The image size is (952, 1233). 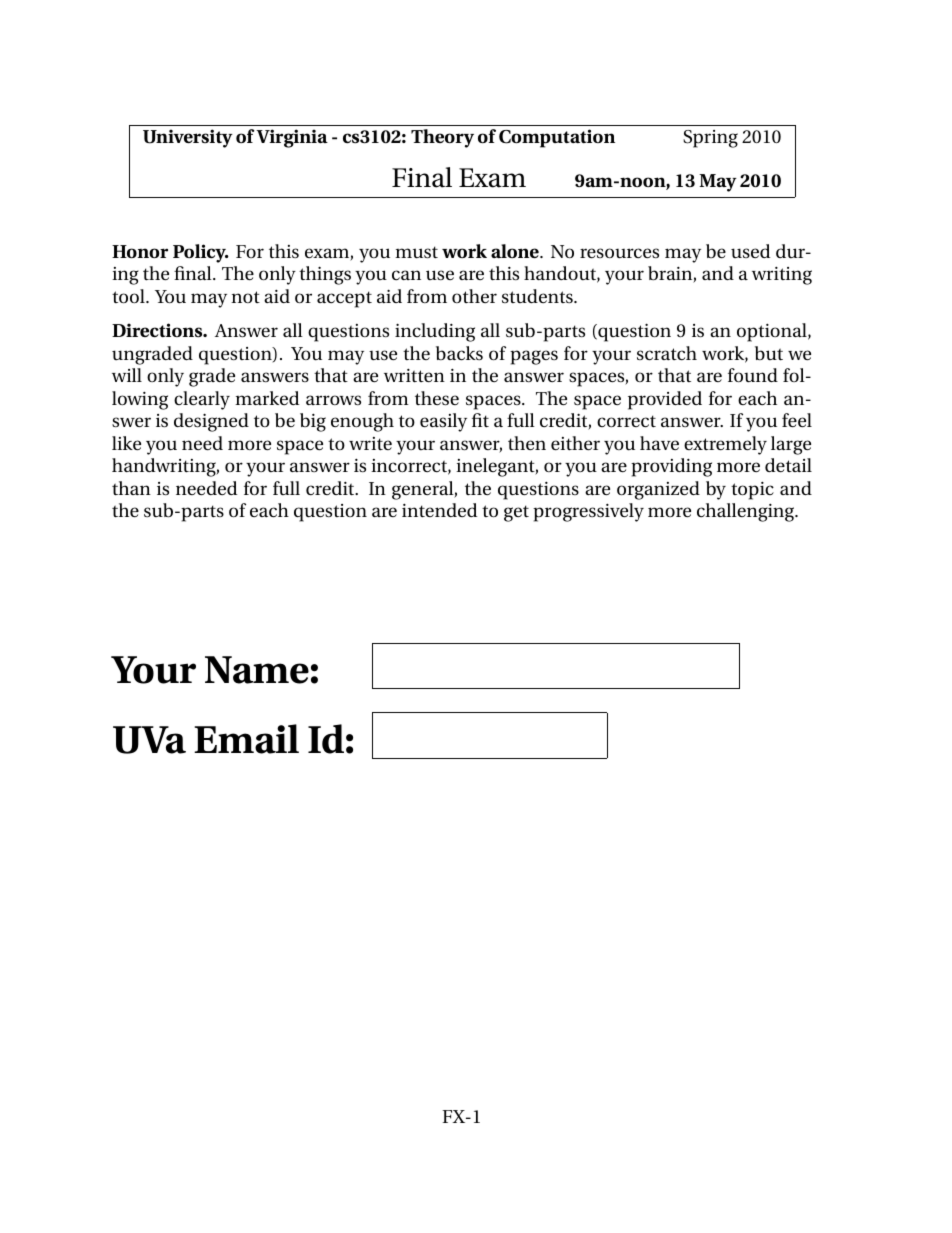 What do you see at coordinates (710, 139) in the screenshot?
I see `Spring` at bounding box center [710, 139].
